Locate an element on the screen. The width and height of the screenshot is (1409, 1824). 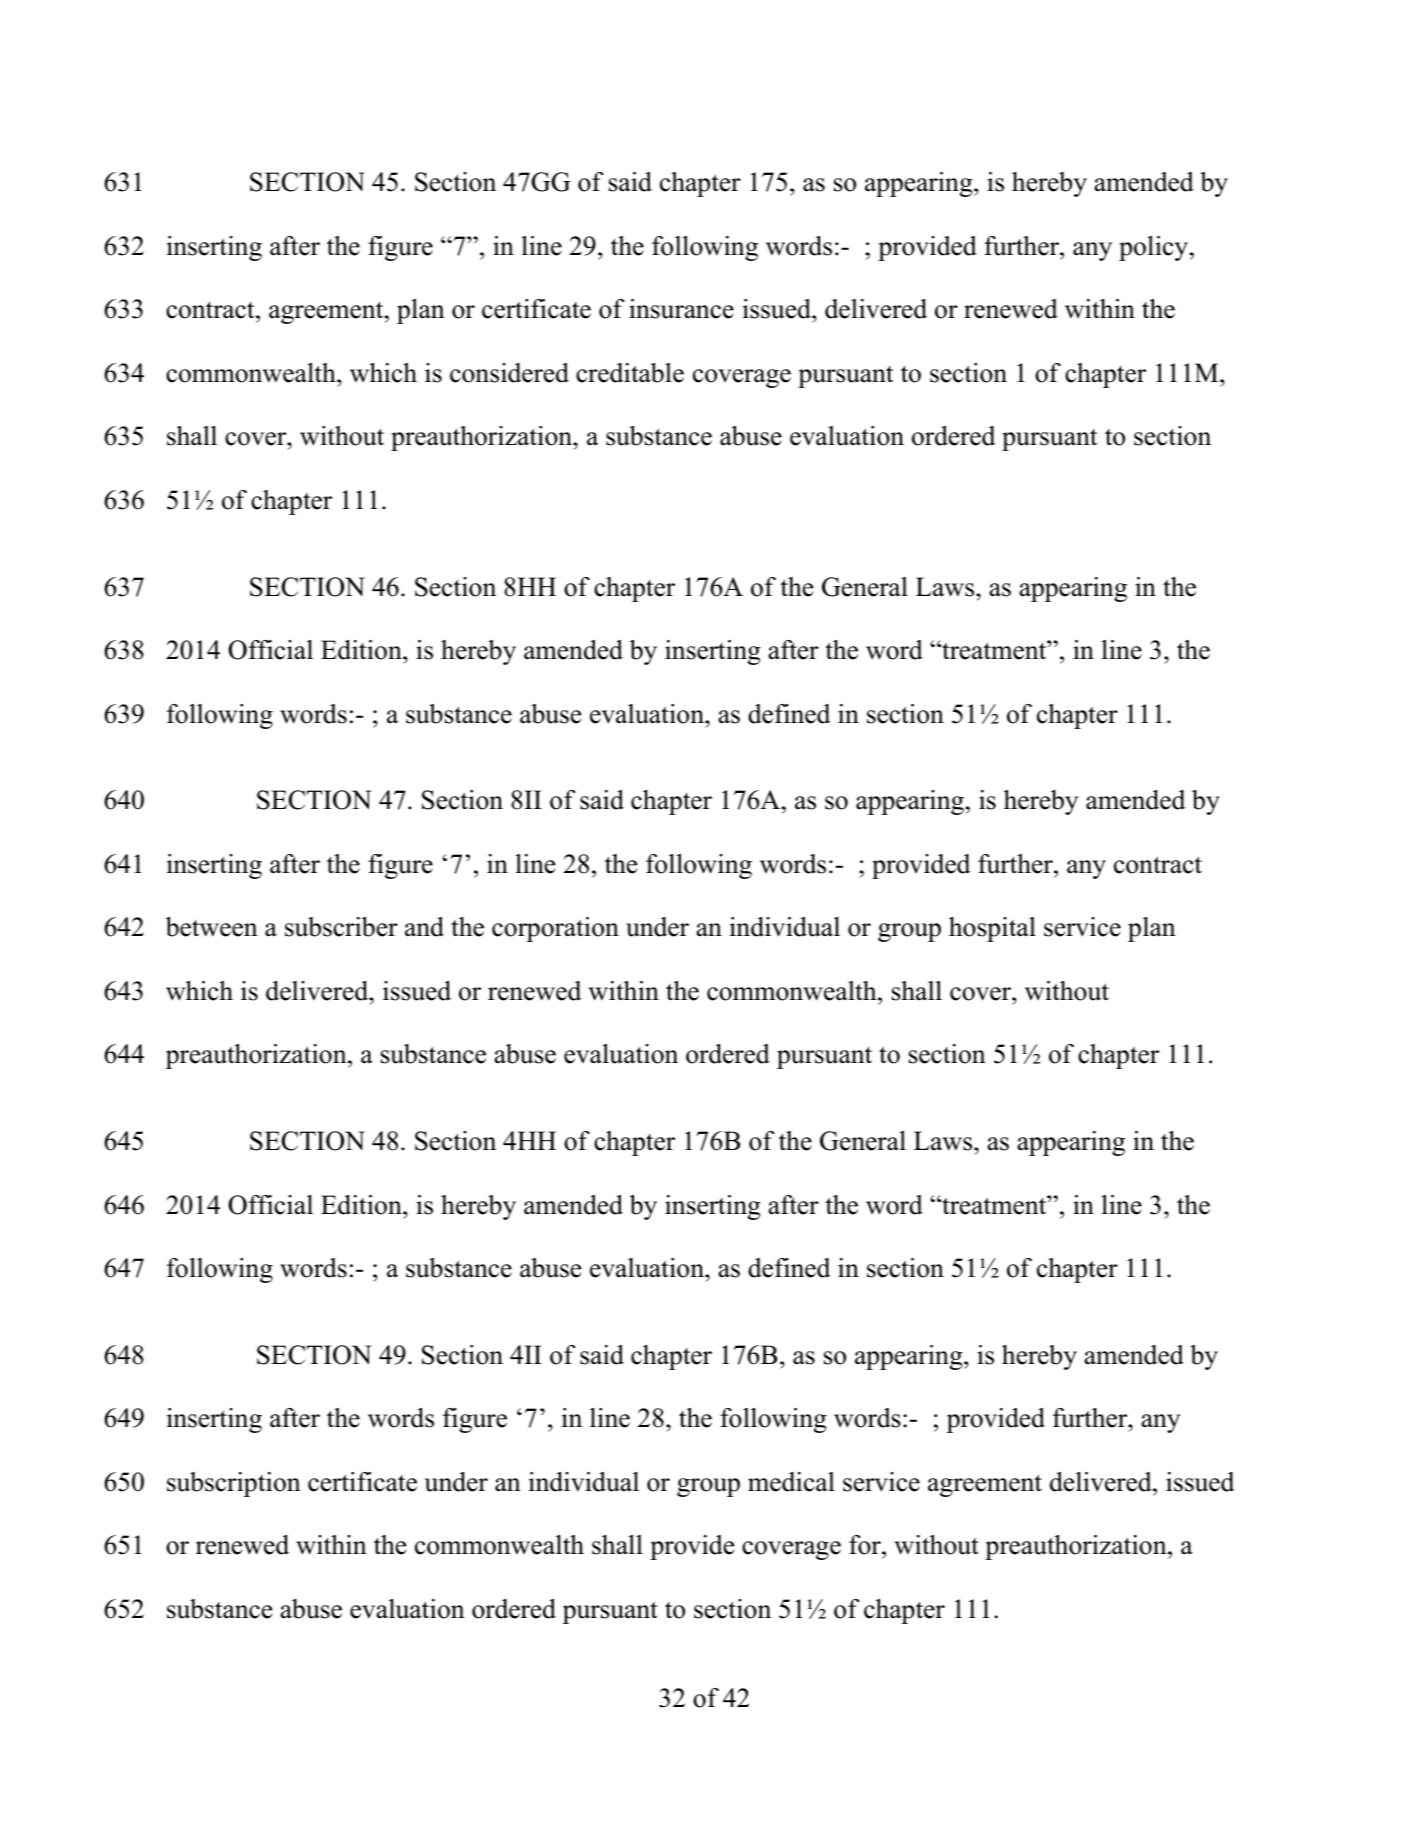
considered is located at coordinates (509, 373).
